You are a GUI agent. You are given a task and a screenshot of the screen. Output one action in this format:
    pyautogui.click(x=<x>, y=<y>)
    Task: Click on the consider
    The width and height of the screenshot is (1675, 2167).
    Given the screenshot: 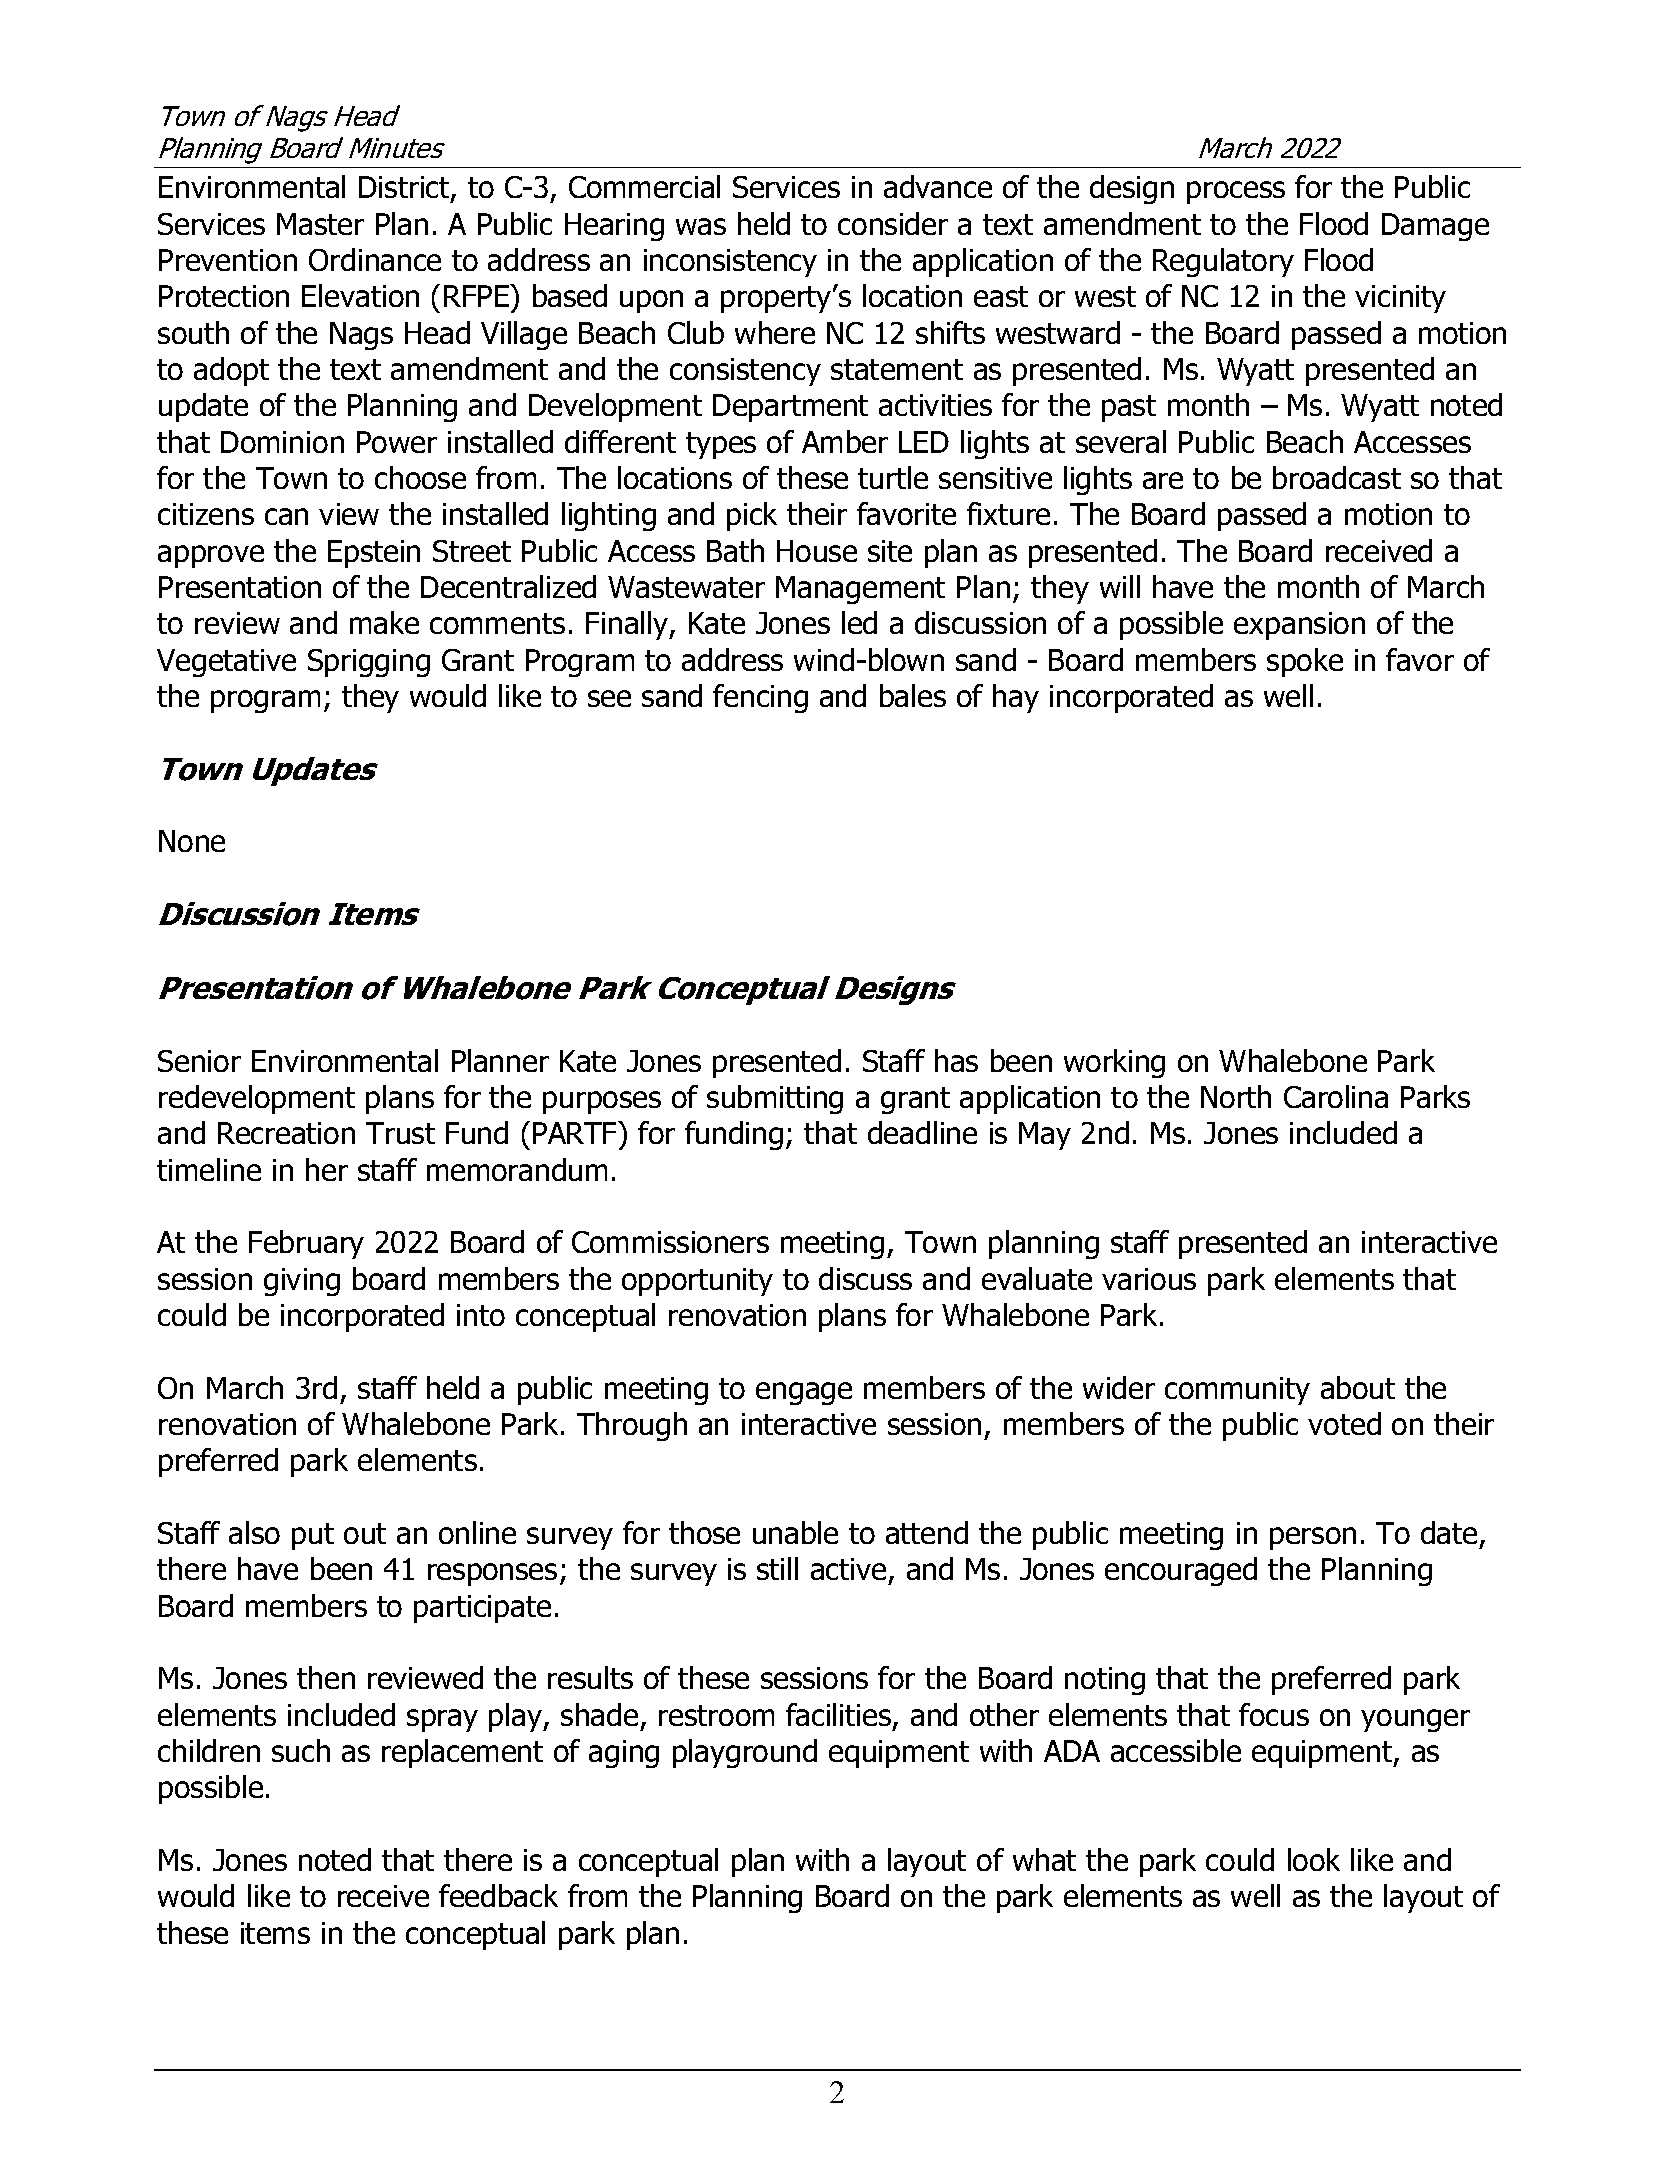 What is the action you would take?
    pyautogui.click(x=893, y=223)
